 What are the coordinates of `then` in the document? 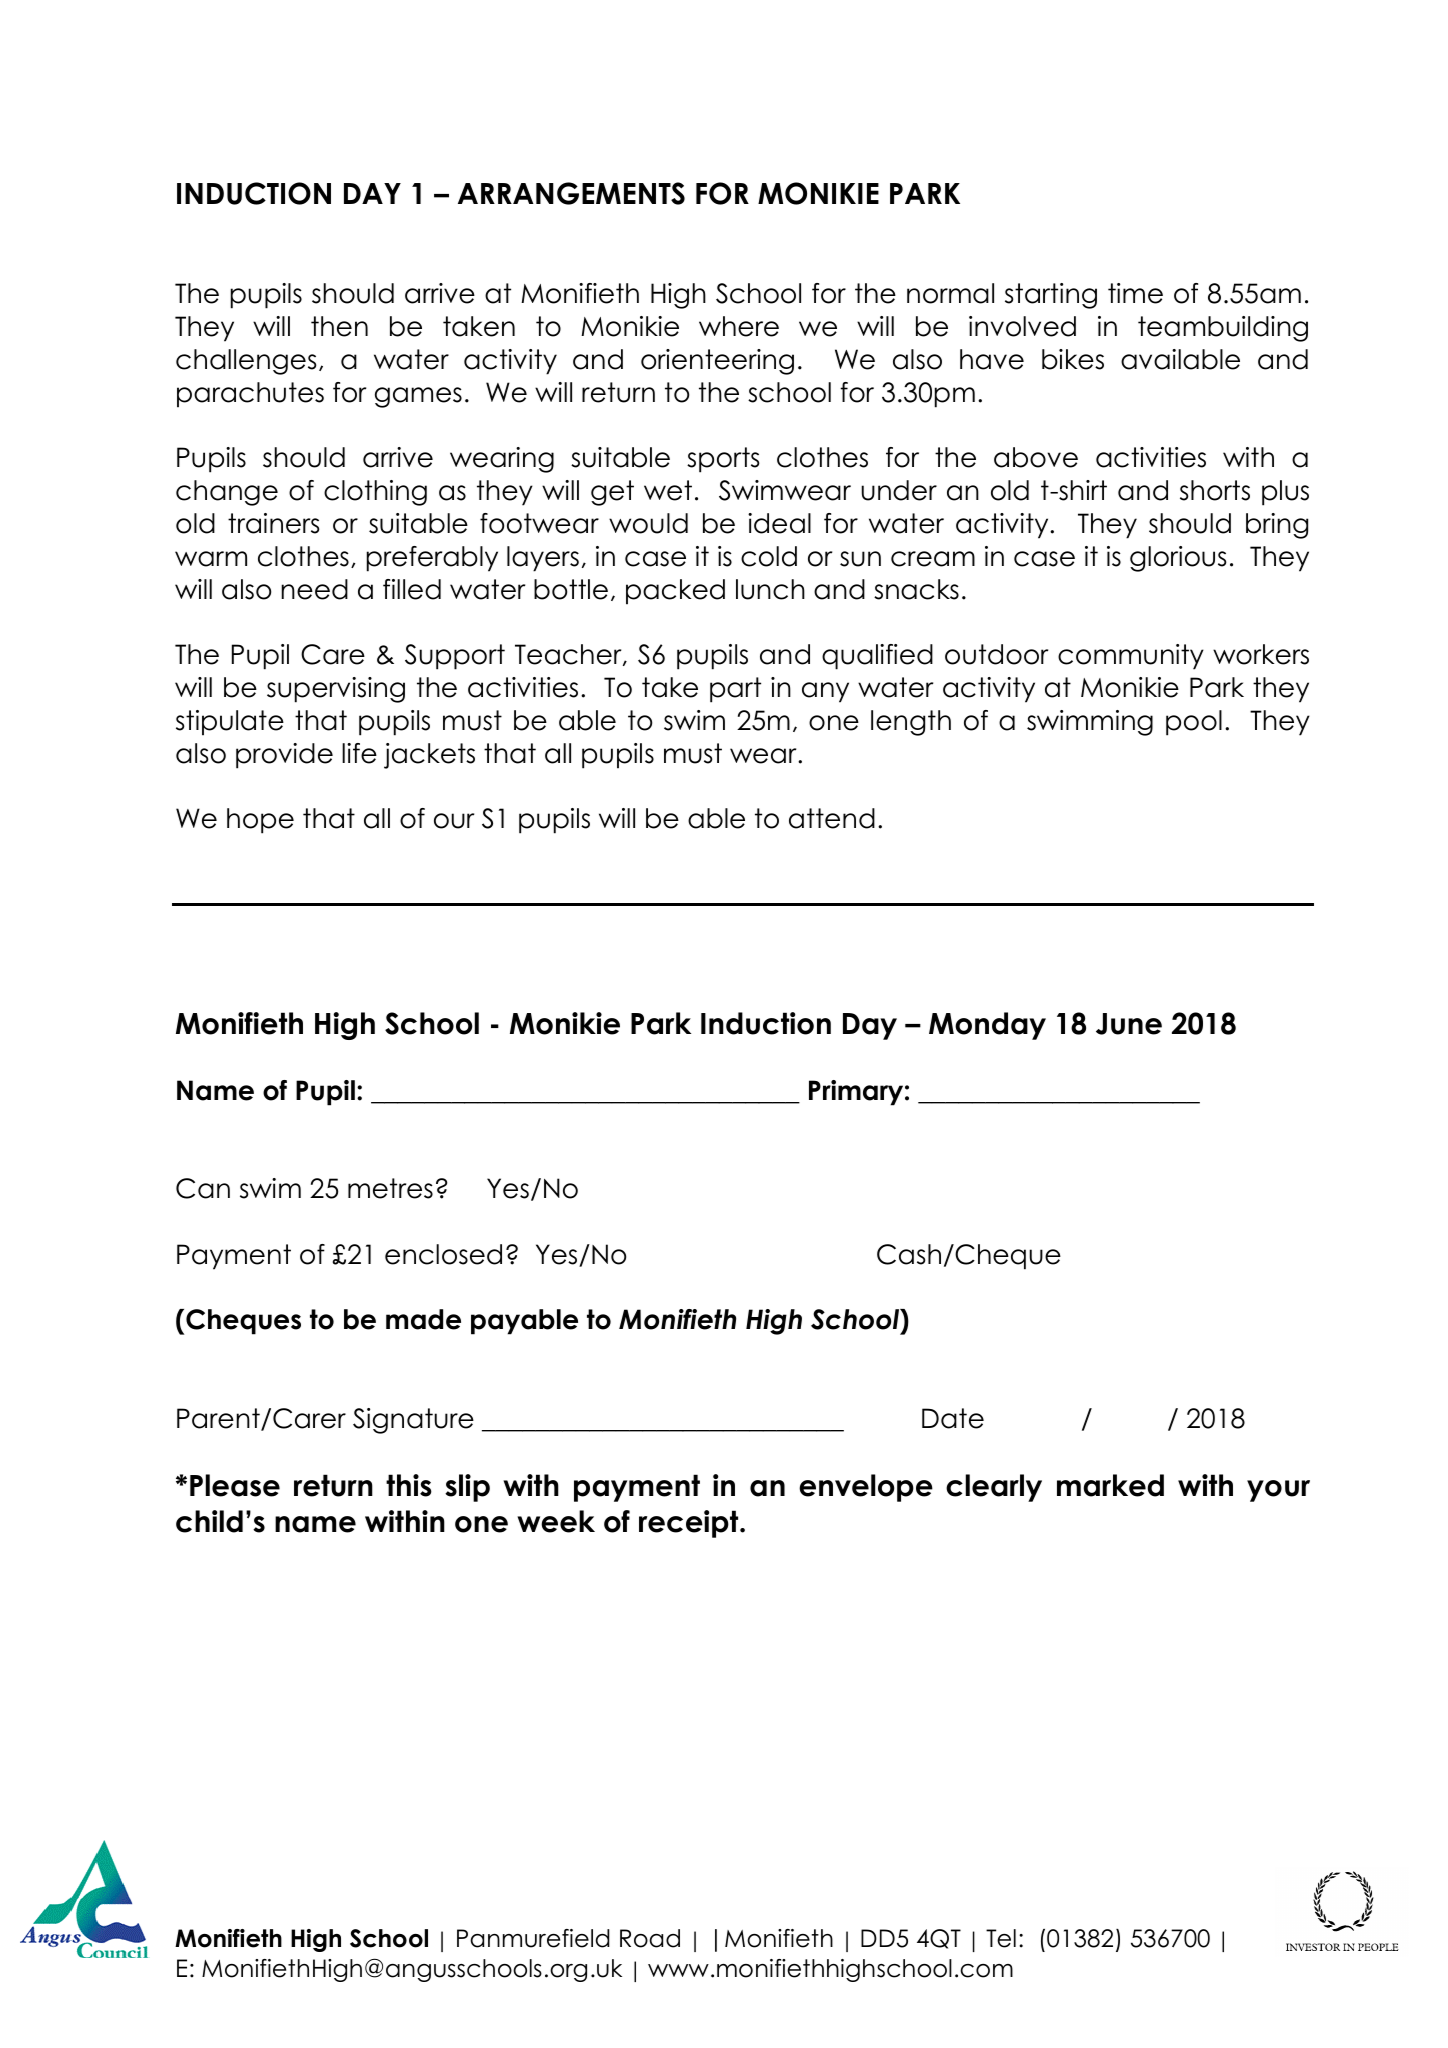 It's located at (339, 326).
